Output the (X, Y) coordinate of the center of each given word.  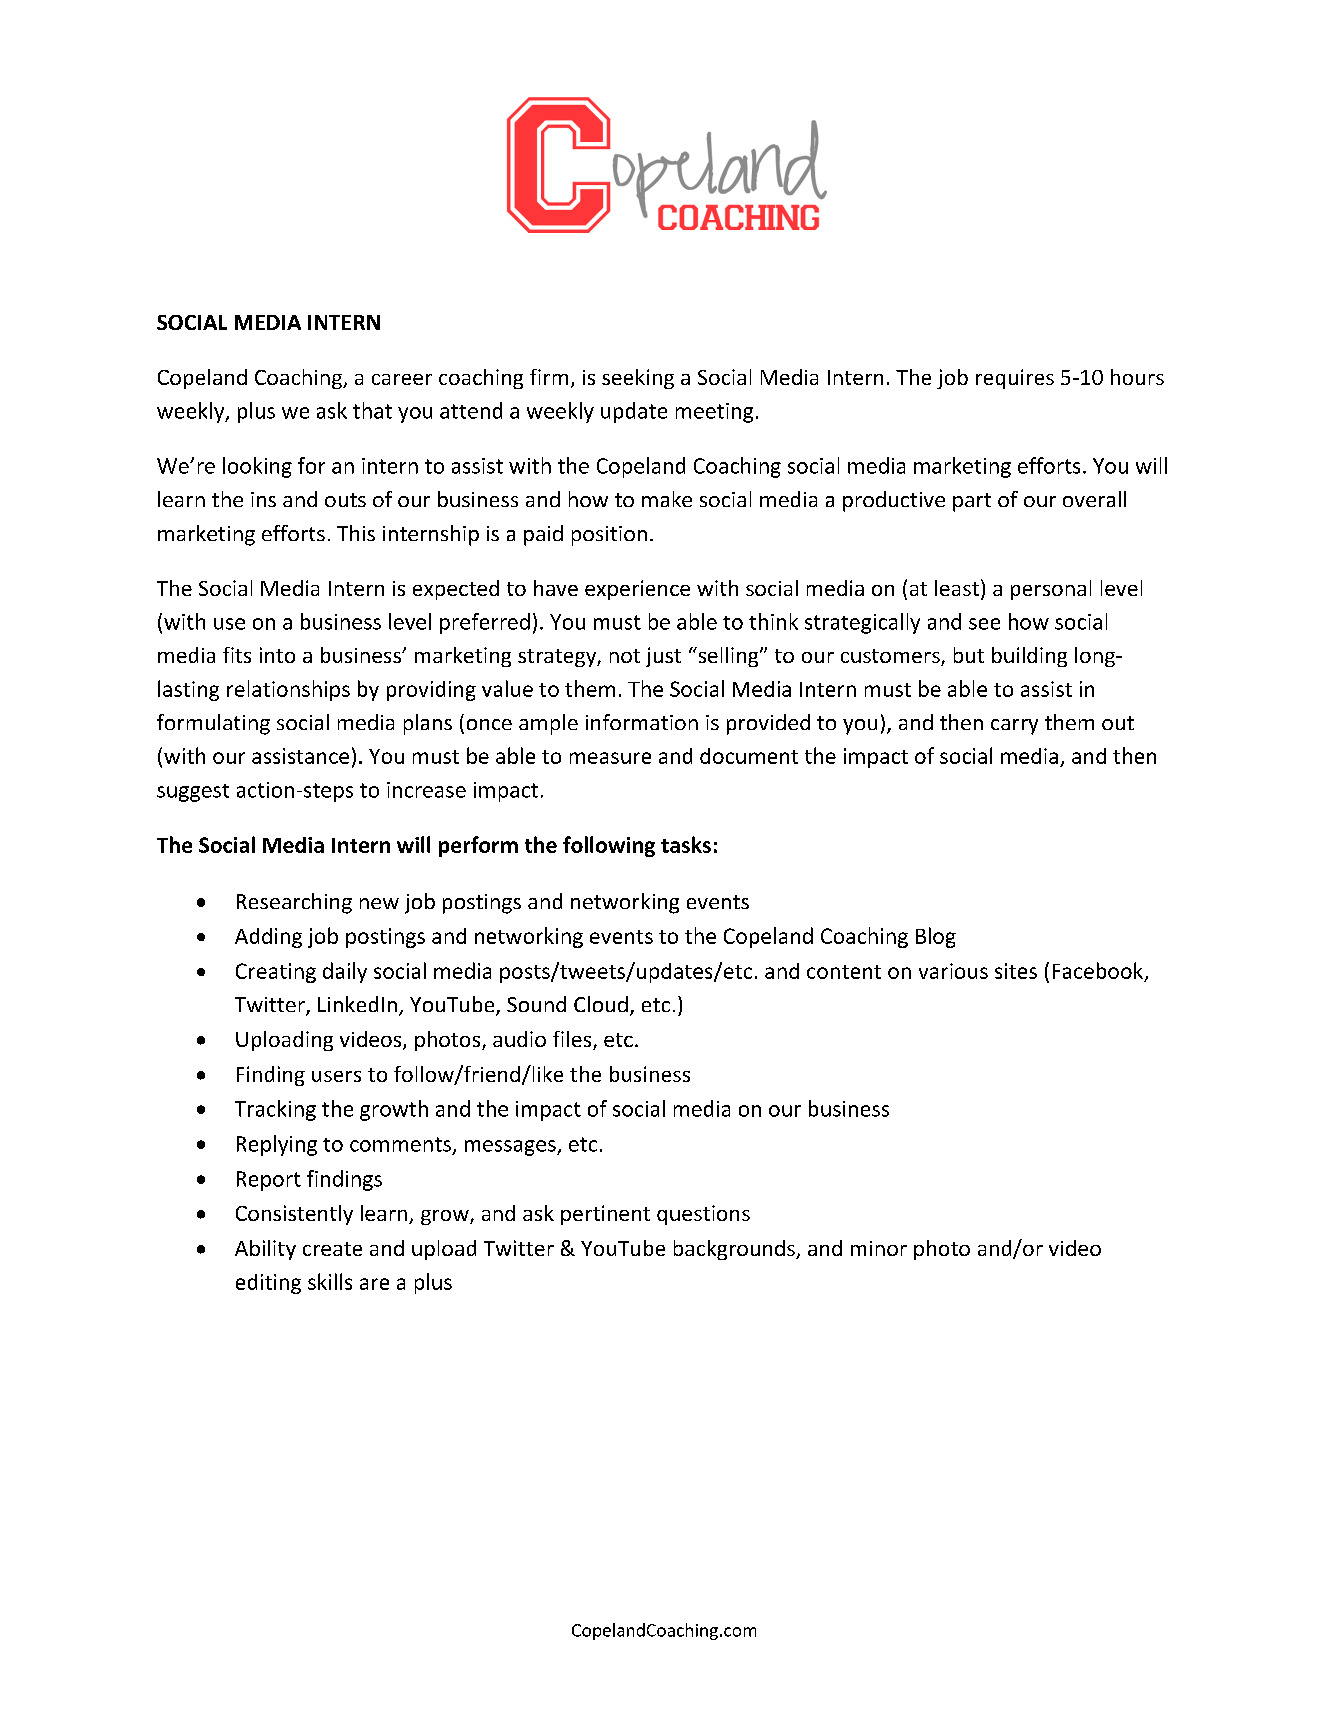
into (277, 655)
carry (1014, 727)
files (573, 1040)
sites (1016, 971)
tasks (686, 844)
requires (1015, 379)
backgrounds (735, 1250)
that (372, 410)
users (336, 1076)
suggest (193, 793)
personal (1051, 590)
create (332, 1249)
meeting (714, 413)
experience (637, 590)
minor (879, 1248)
